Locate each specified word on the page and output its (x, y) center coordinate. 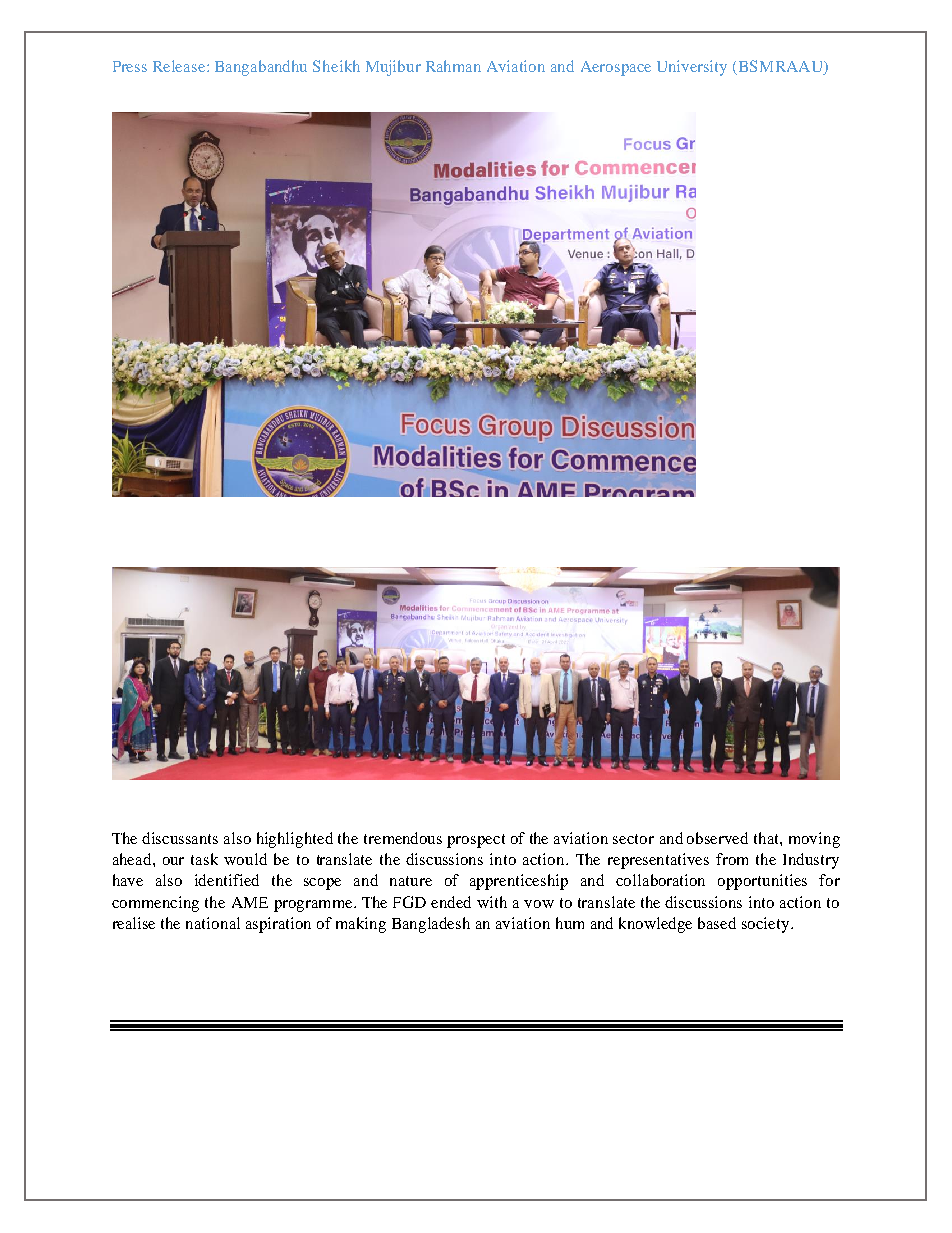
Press (130, 66)
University (692, 68)
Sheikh (336, 66)
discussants (180, 838)
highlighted (295, 840)
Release (180, 66)
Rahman (453, 66)
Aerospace (616, 68)
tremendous (403, 838)
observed (717, 838)
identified (227, 880)
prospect (476, 841)
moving (814, 840)
